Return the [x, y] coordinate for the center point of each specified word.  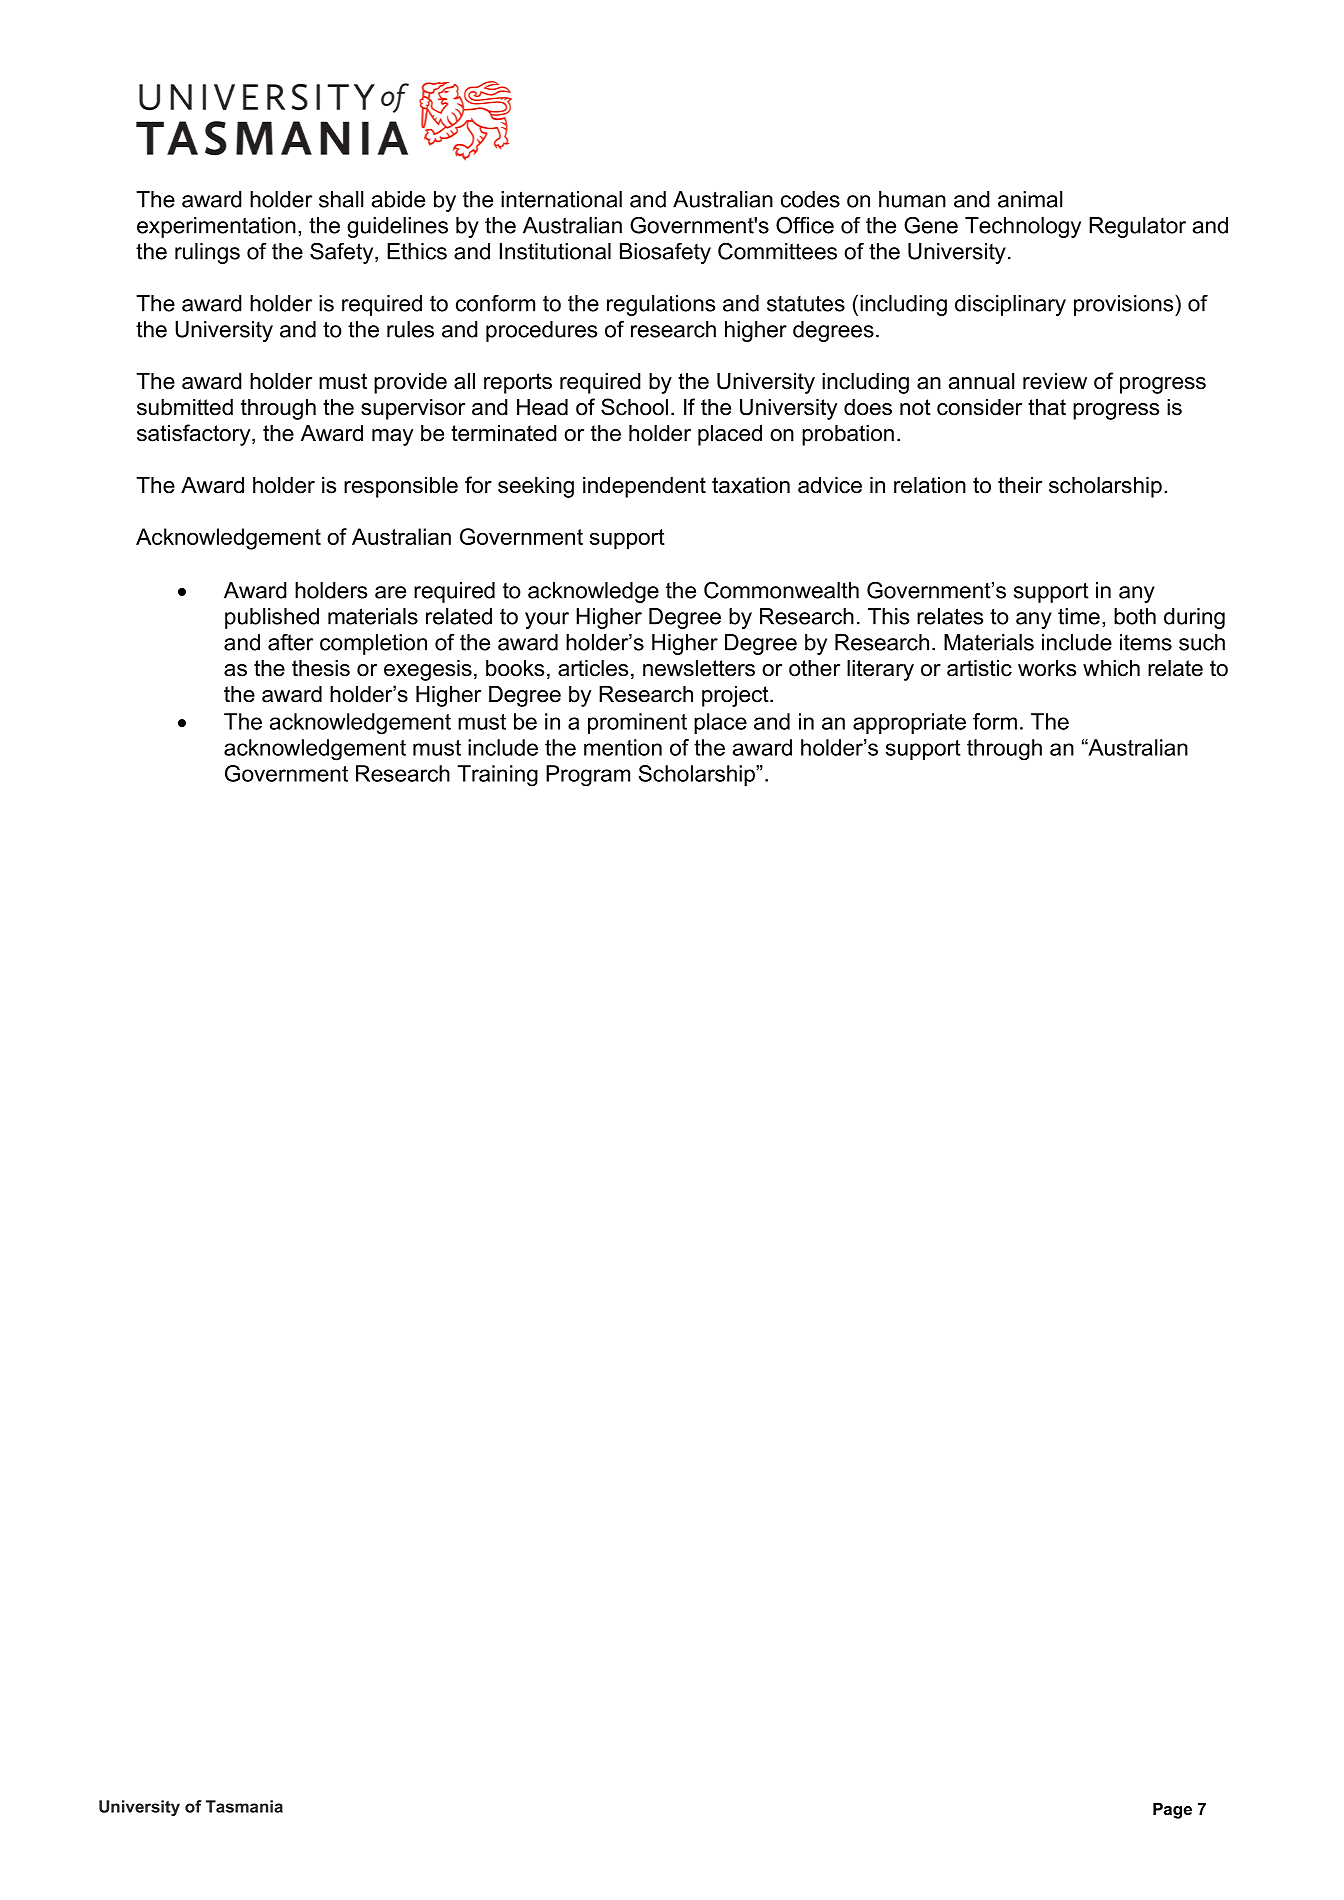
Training [497, 776]
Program [588, 776]
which [1111, 668]
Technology [1023, 227]
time [1079, 616]
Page [1172, 1811]
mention [623, 747]
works [1047, 668]
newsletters [699, 668]
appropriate [909, 723]
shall [341, 199]
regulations [661, 305]
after [290, 642]
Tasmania [244, 1806]
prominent [637, 723]
